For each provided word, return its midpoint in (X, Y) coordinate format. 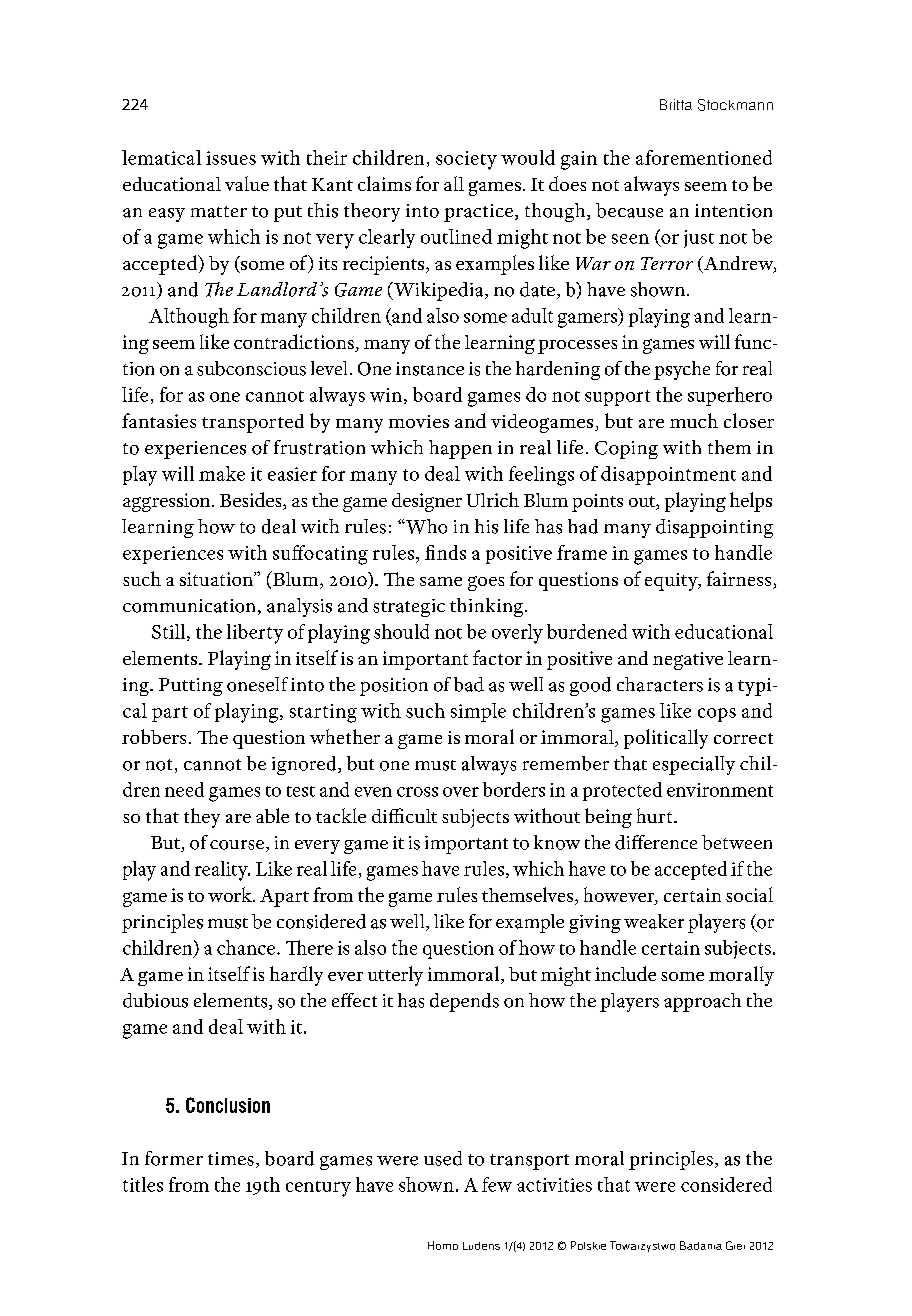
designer (427, 502)
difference (656, 842)
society (466, 160)
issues (231, 158)
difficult (404, 815)
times (231, 1159)
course (237, 845)
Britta (676, 104)
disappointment (668, 475)
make (222, 473)
